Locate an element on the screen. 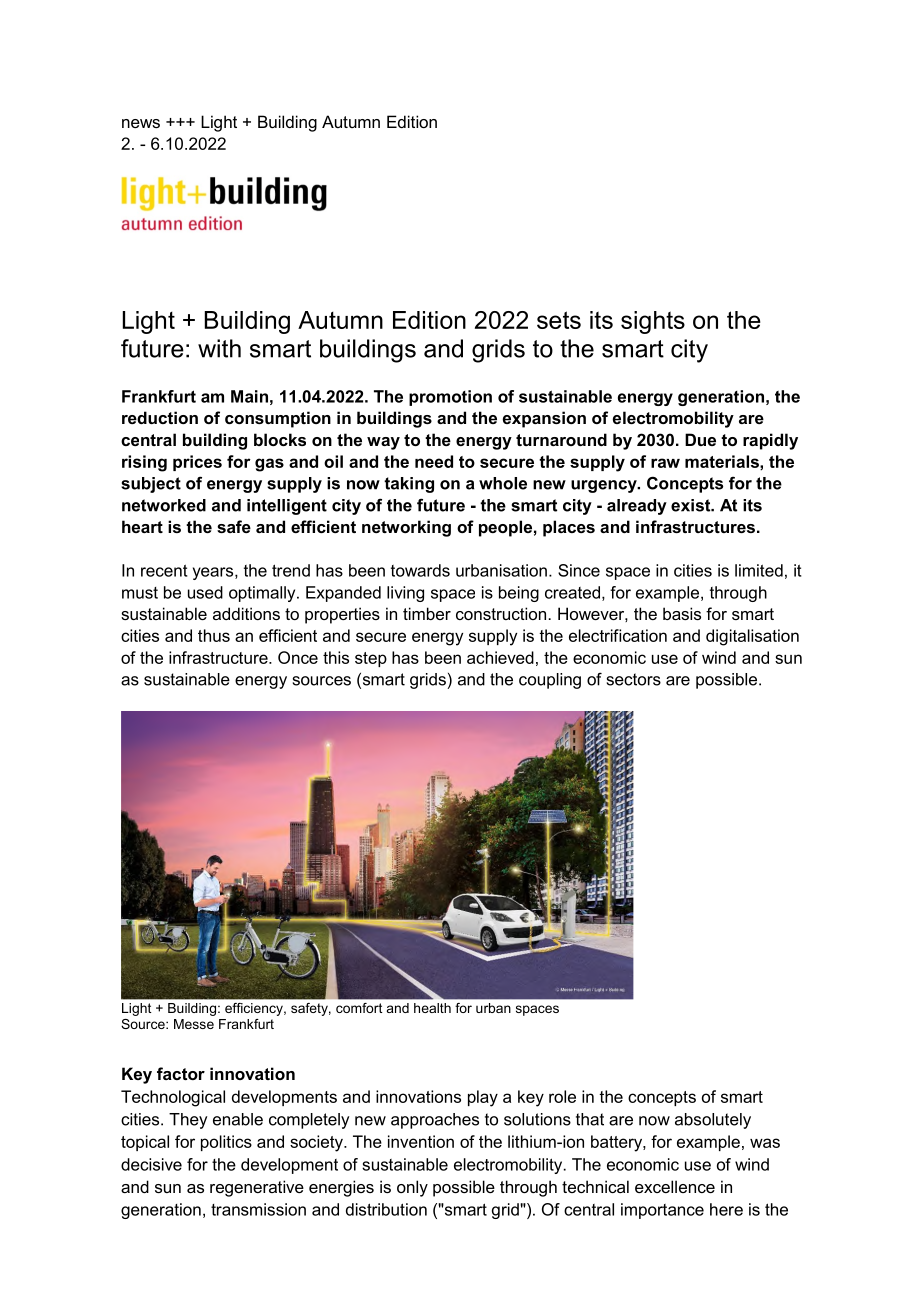 The width and height of the screenshot is (924, 1308). thus is located at coordinates (214, 635).
